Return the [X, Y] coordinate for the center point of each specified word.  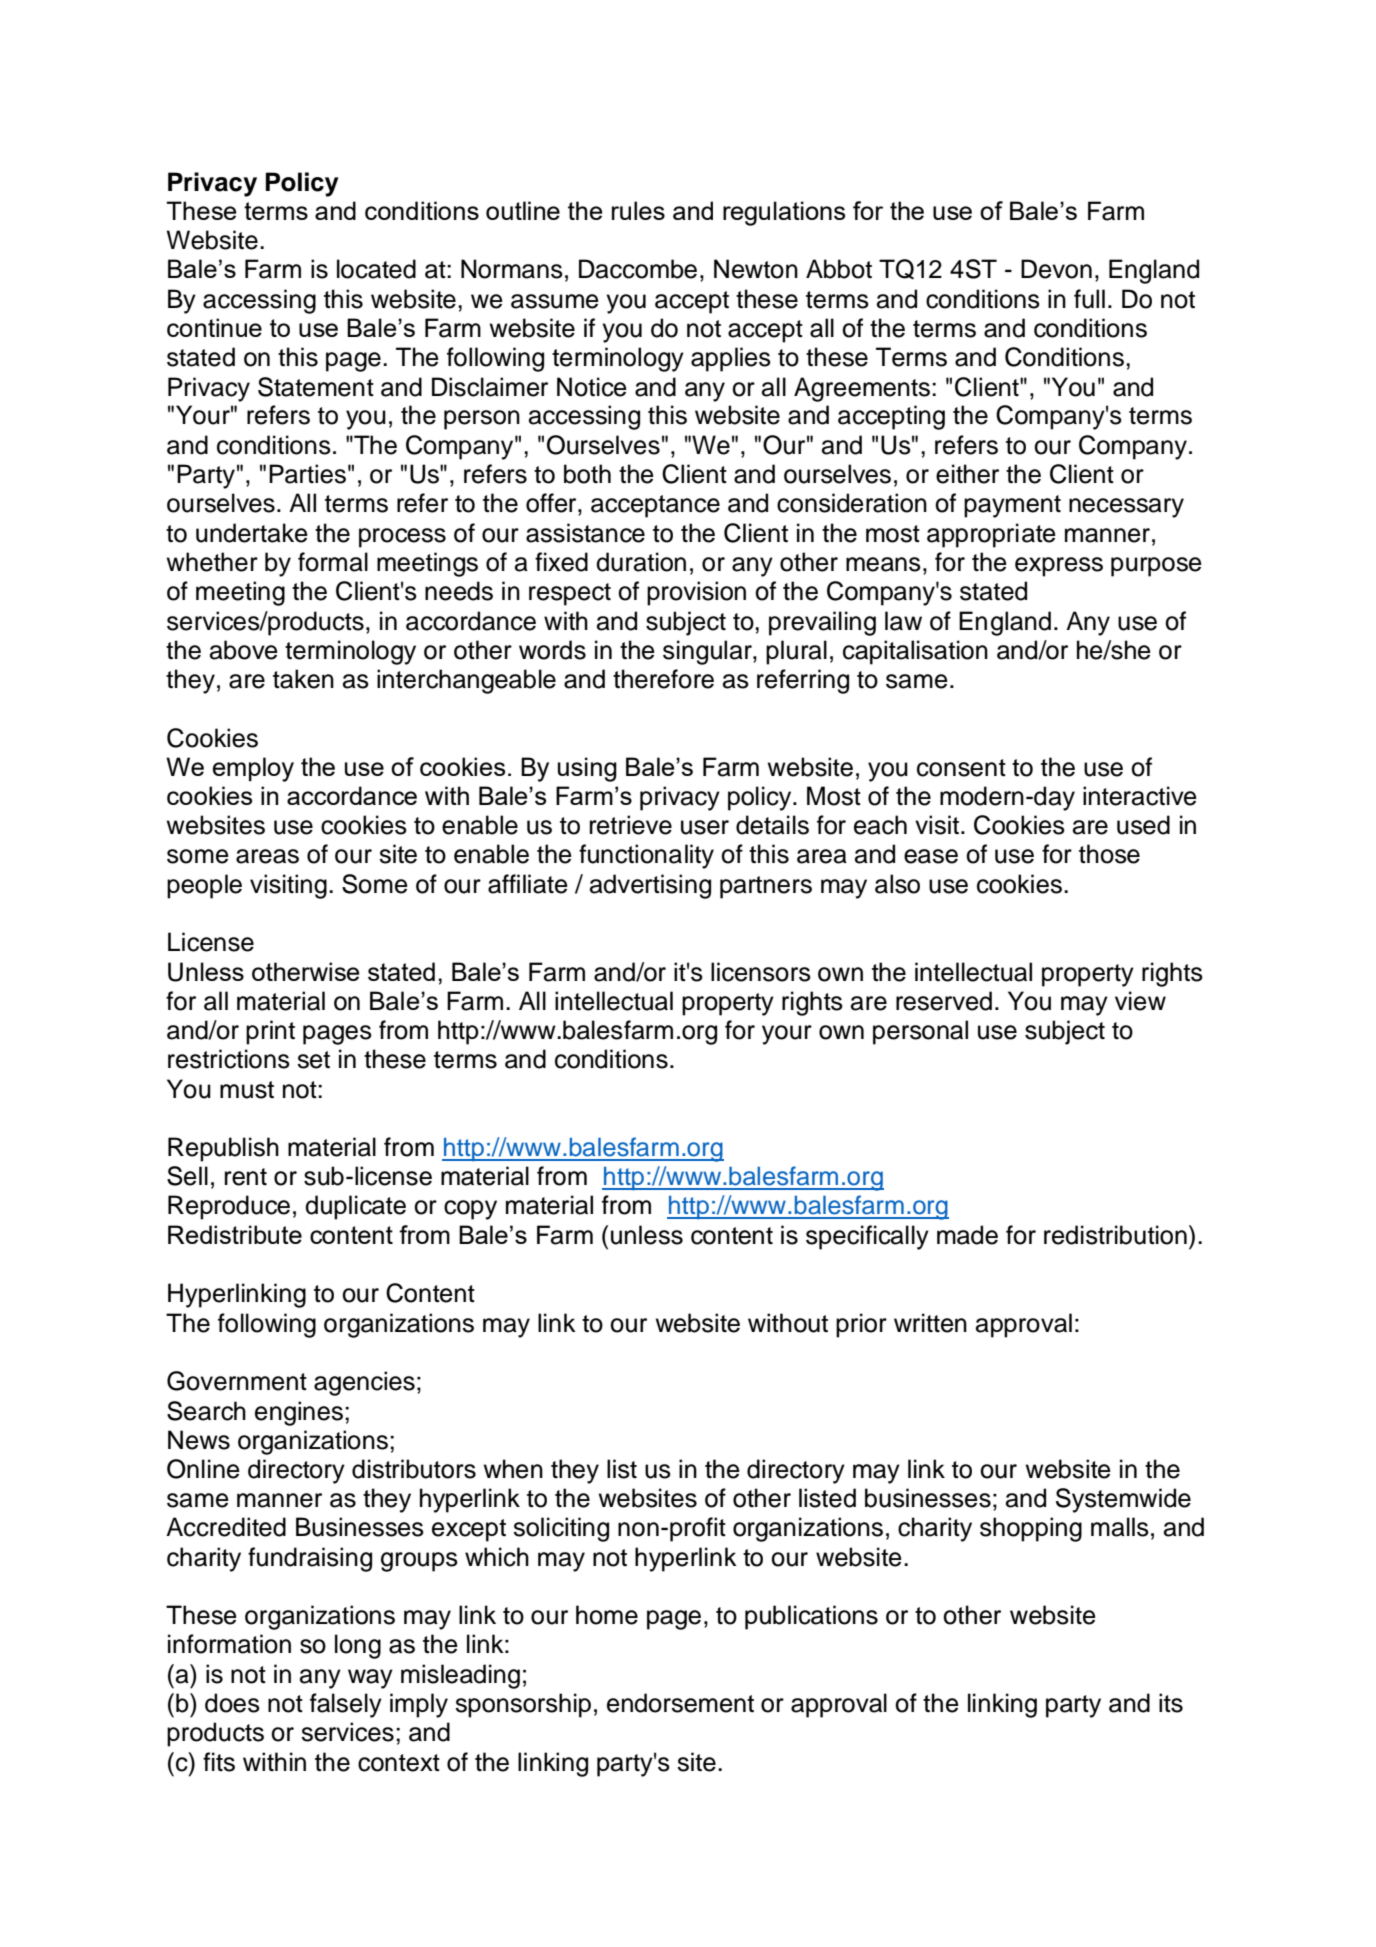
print [270, 1032]
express [1059, 567]
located [376, 269]
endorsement [680, 1703]
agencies [364, 1383]
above [244, 650]
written [930, 1323]
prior [861, 1325]
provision [696, 593]
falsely [346, 1705]
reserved [944, 1001]
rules [638, 210]
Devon [1056, 269]
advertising [650, 886]
